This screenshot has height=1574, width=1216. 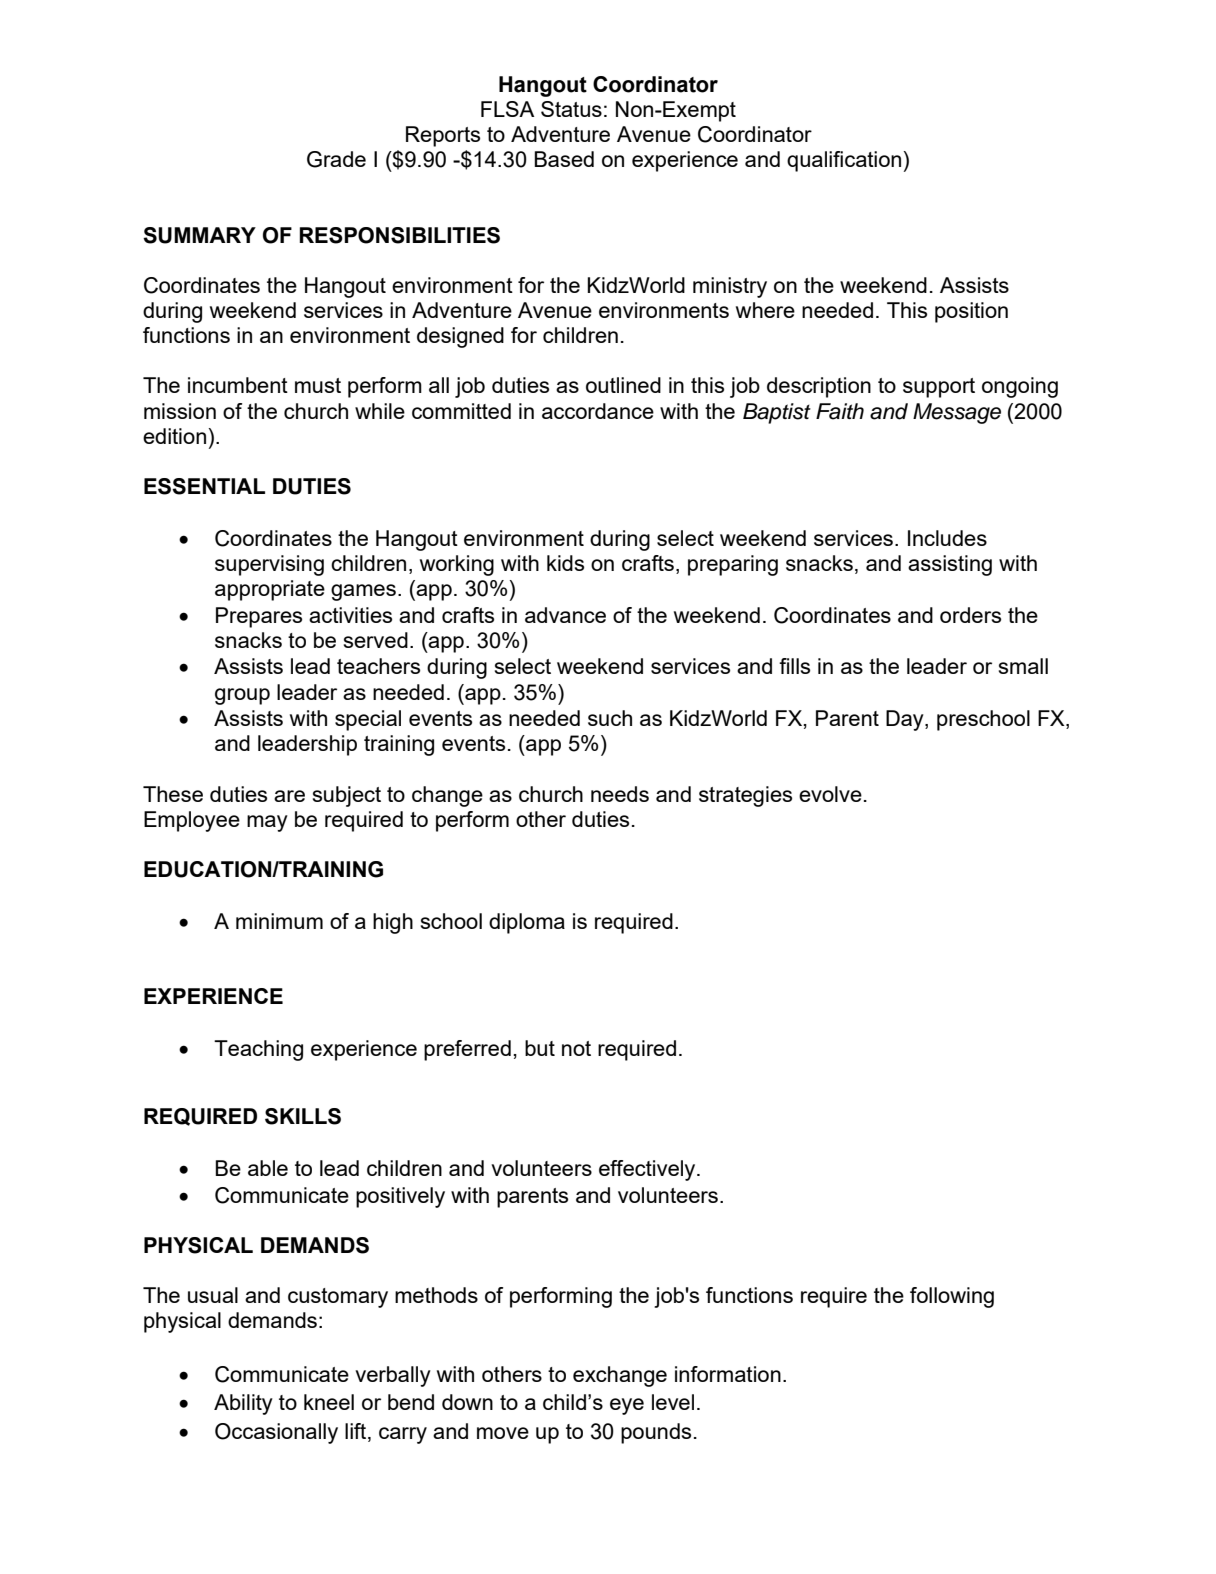 I want to click on Grade, so click(x=336, y=159).
